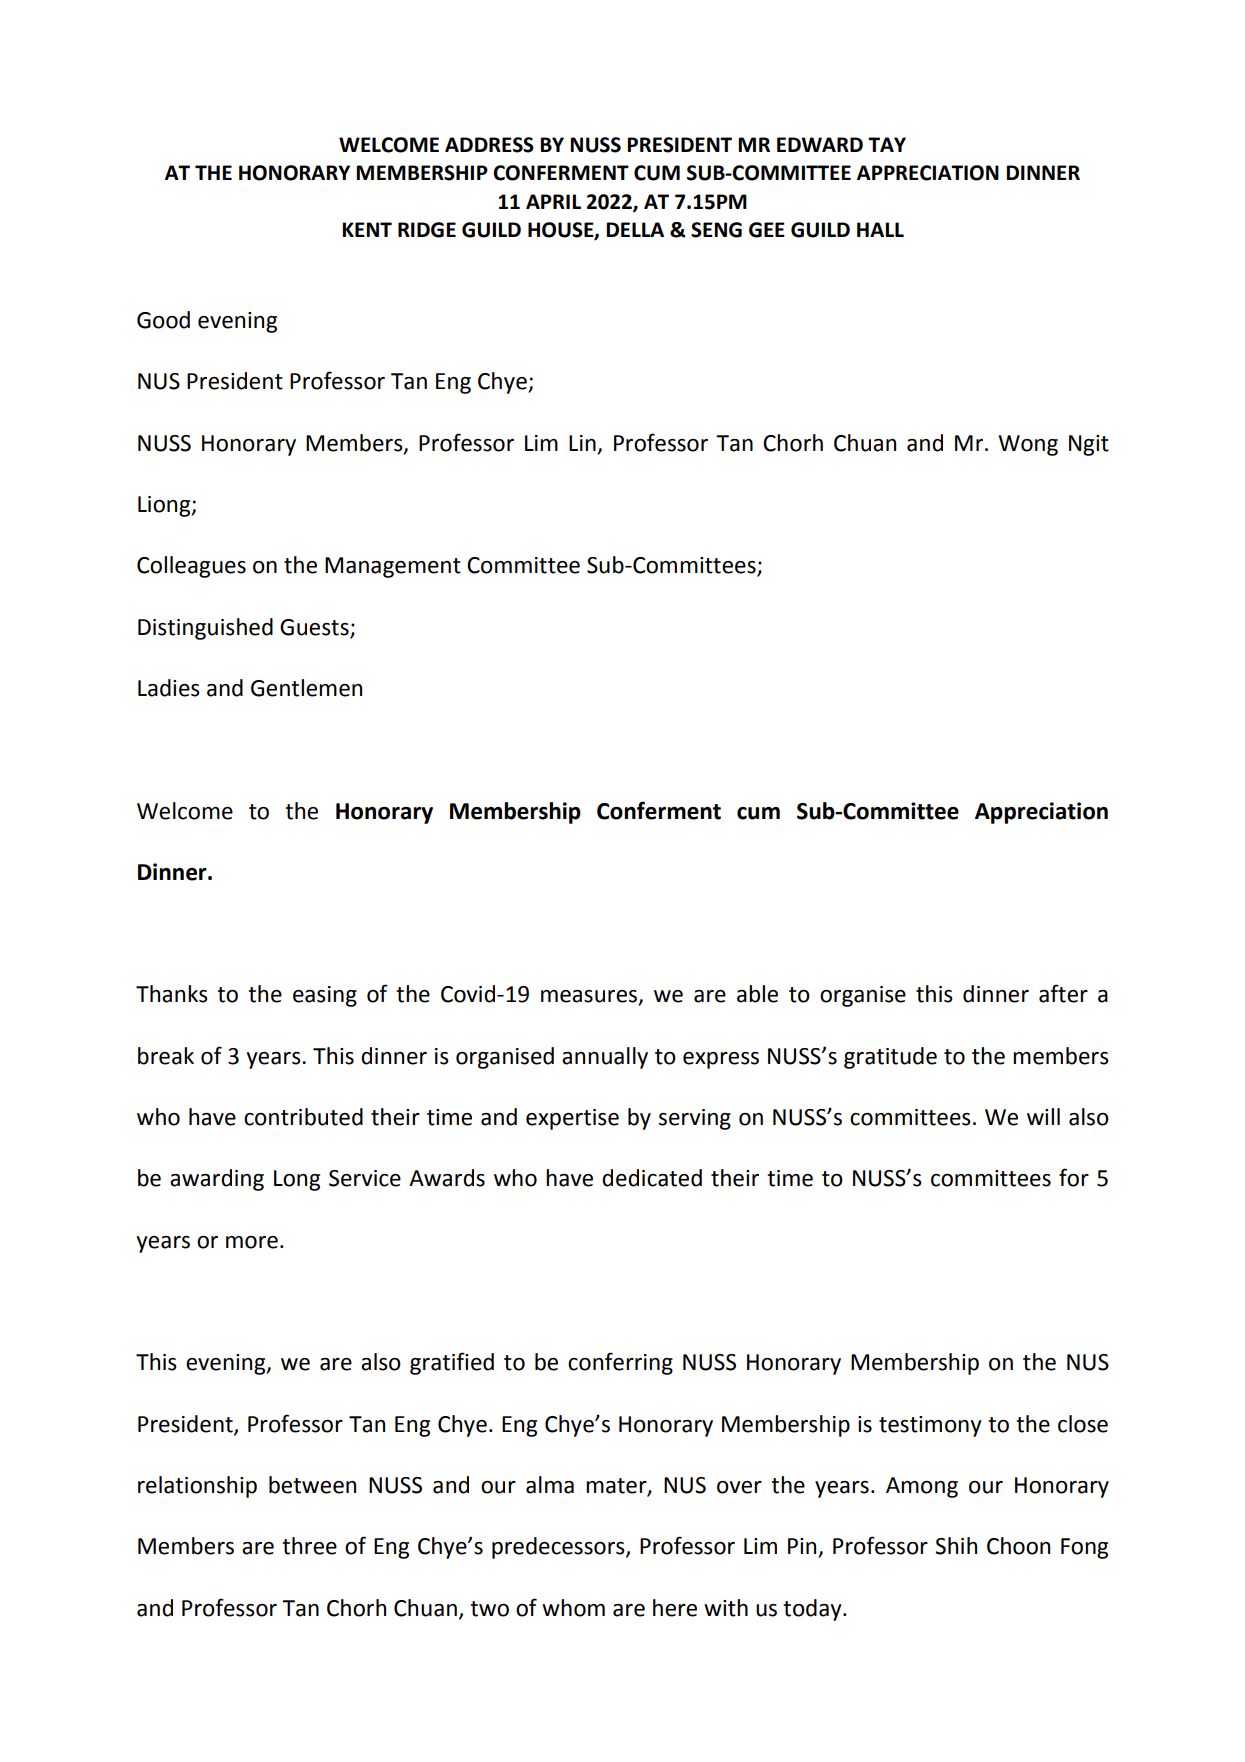  I want to click on Shih, so click(956, 1546).
